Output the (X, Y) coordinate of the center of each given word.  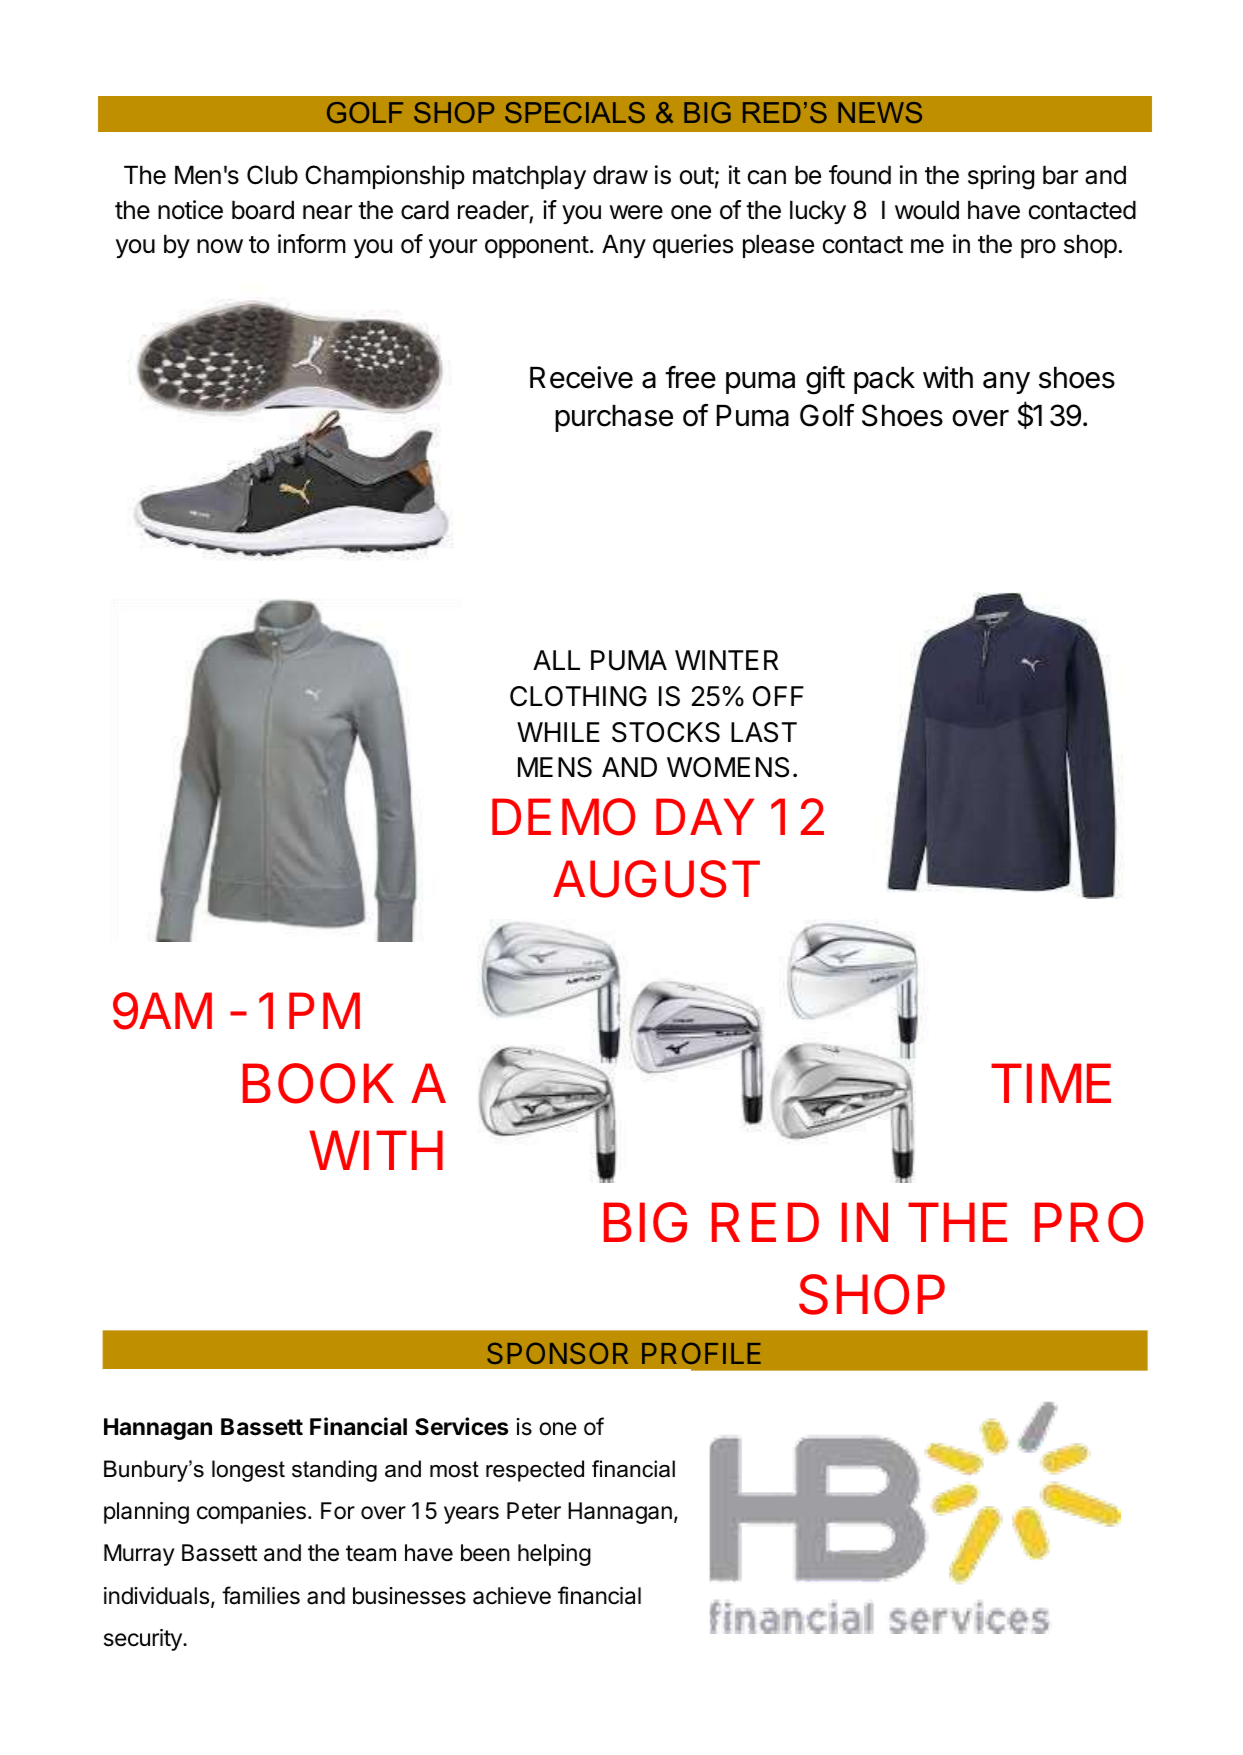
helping (554, 1555)
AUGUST (656, 879)
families (261, 1595)
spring (1001, 177)
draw (620, 175)
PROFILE (701, 1353)
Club (272, 175)
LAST (764, 732)
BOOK (318, 1083)
